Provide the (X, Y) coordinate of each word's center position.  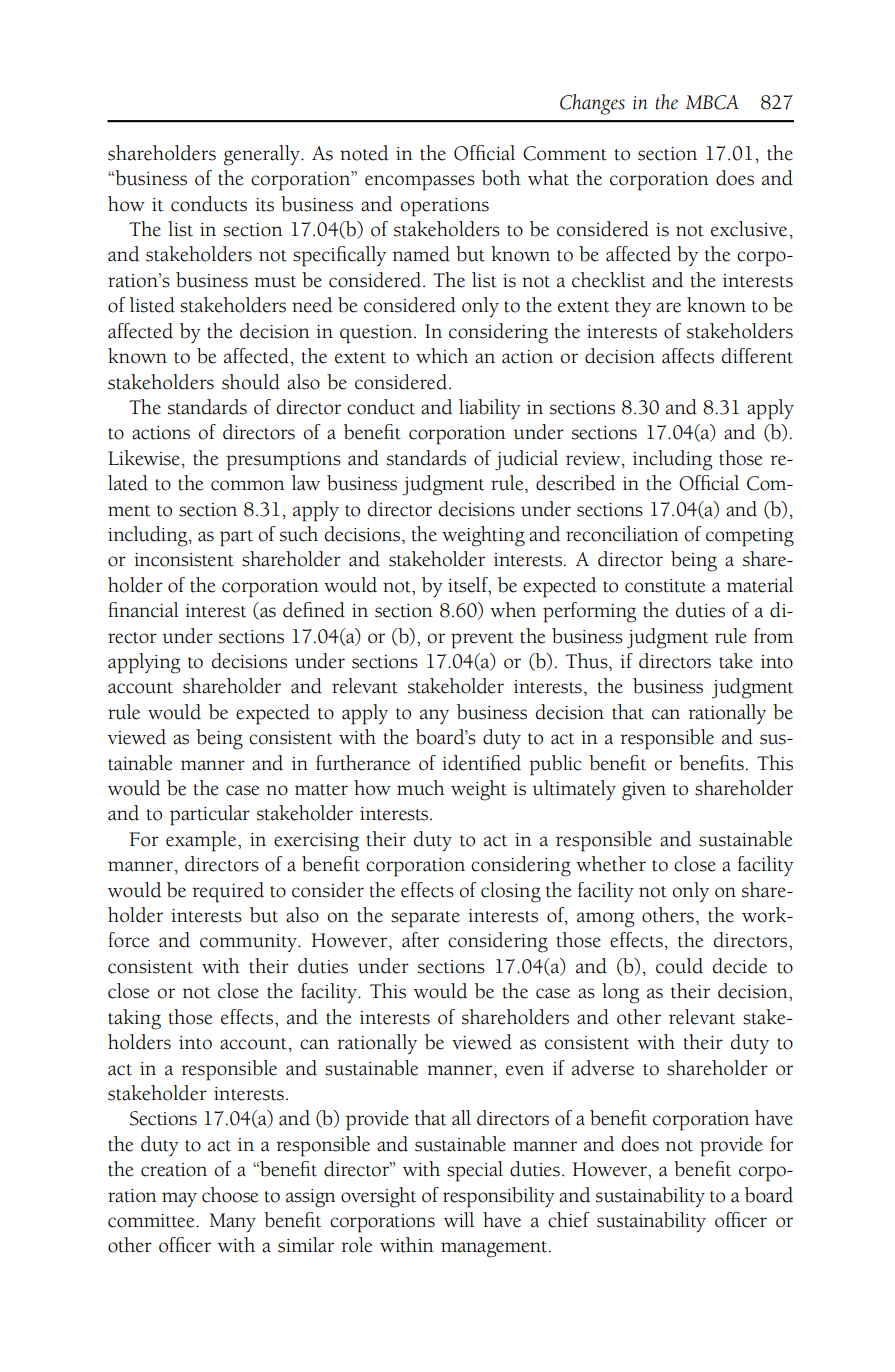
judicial (526, 460)
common (248, 485)
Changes (592, 104)
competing (750, 537)
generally (263, 155)
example (202, 841)
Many (232, 1222)
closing (511, 892)
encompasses (420, 183)
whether (611, 864)
